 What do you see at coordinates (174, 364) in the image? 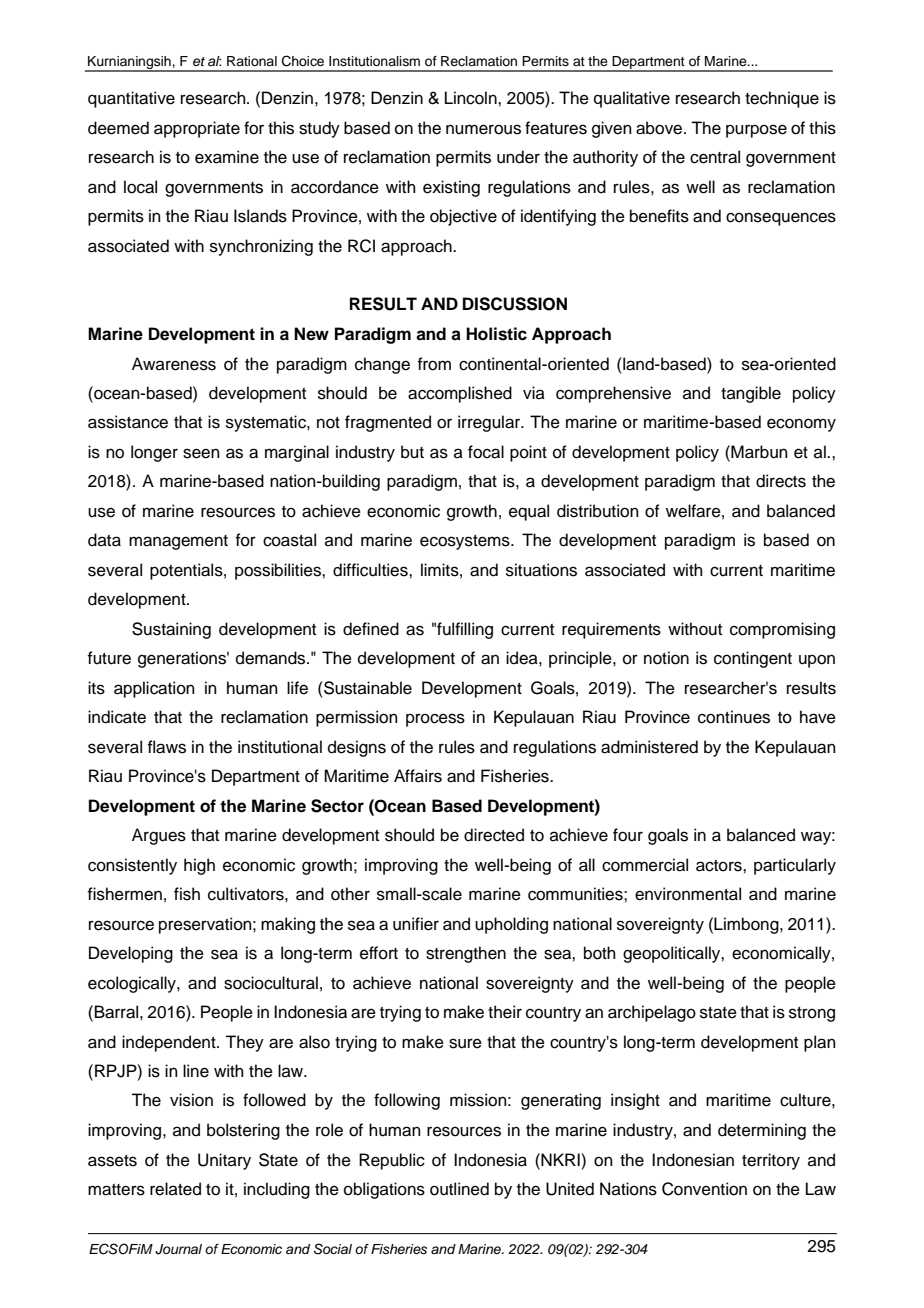
I see `Awareness` at bounding box center [174, 364].
